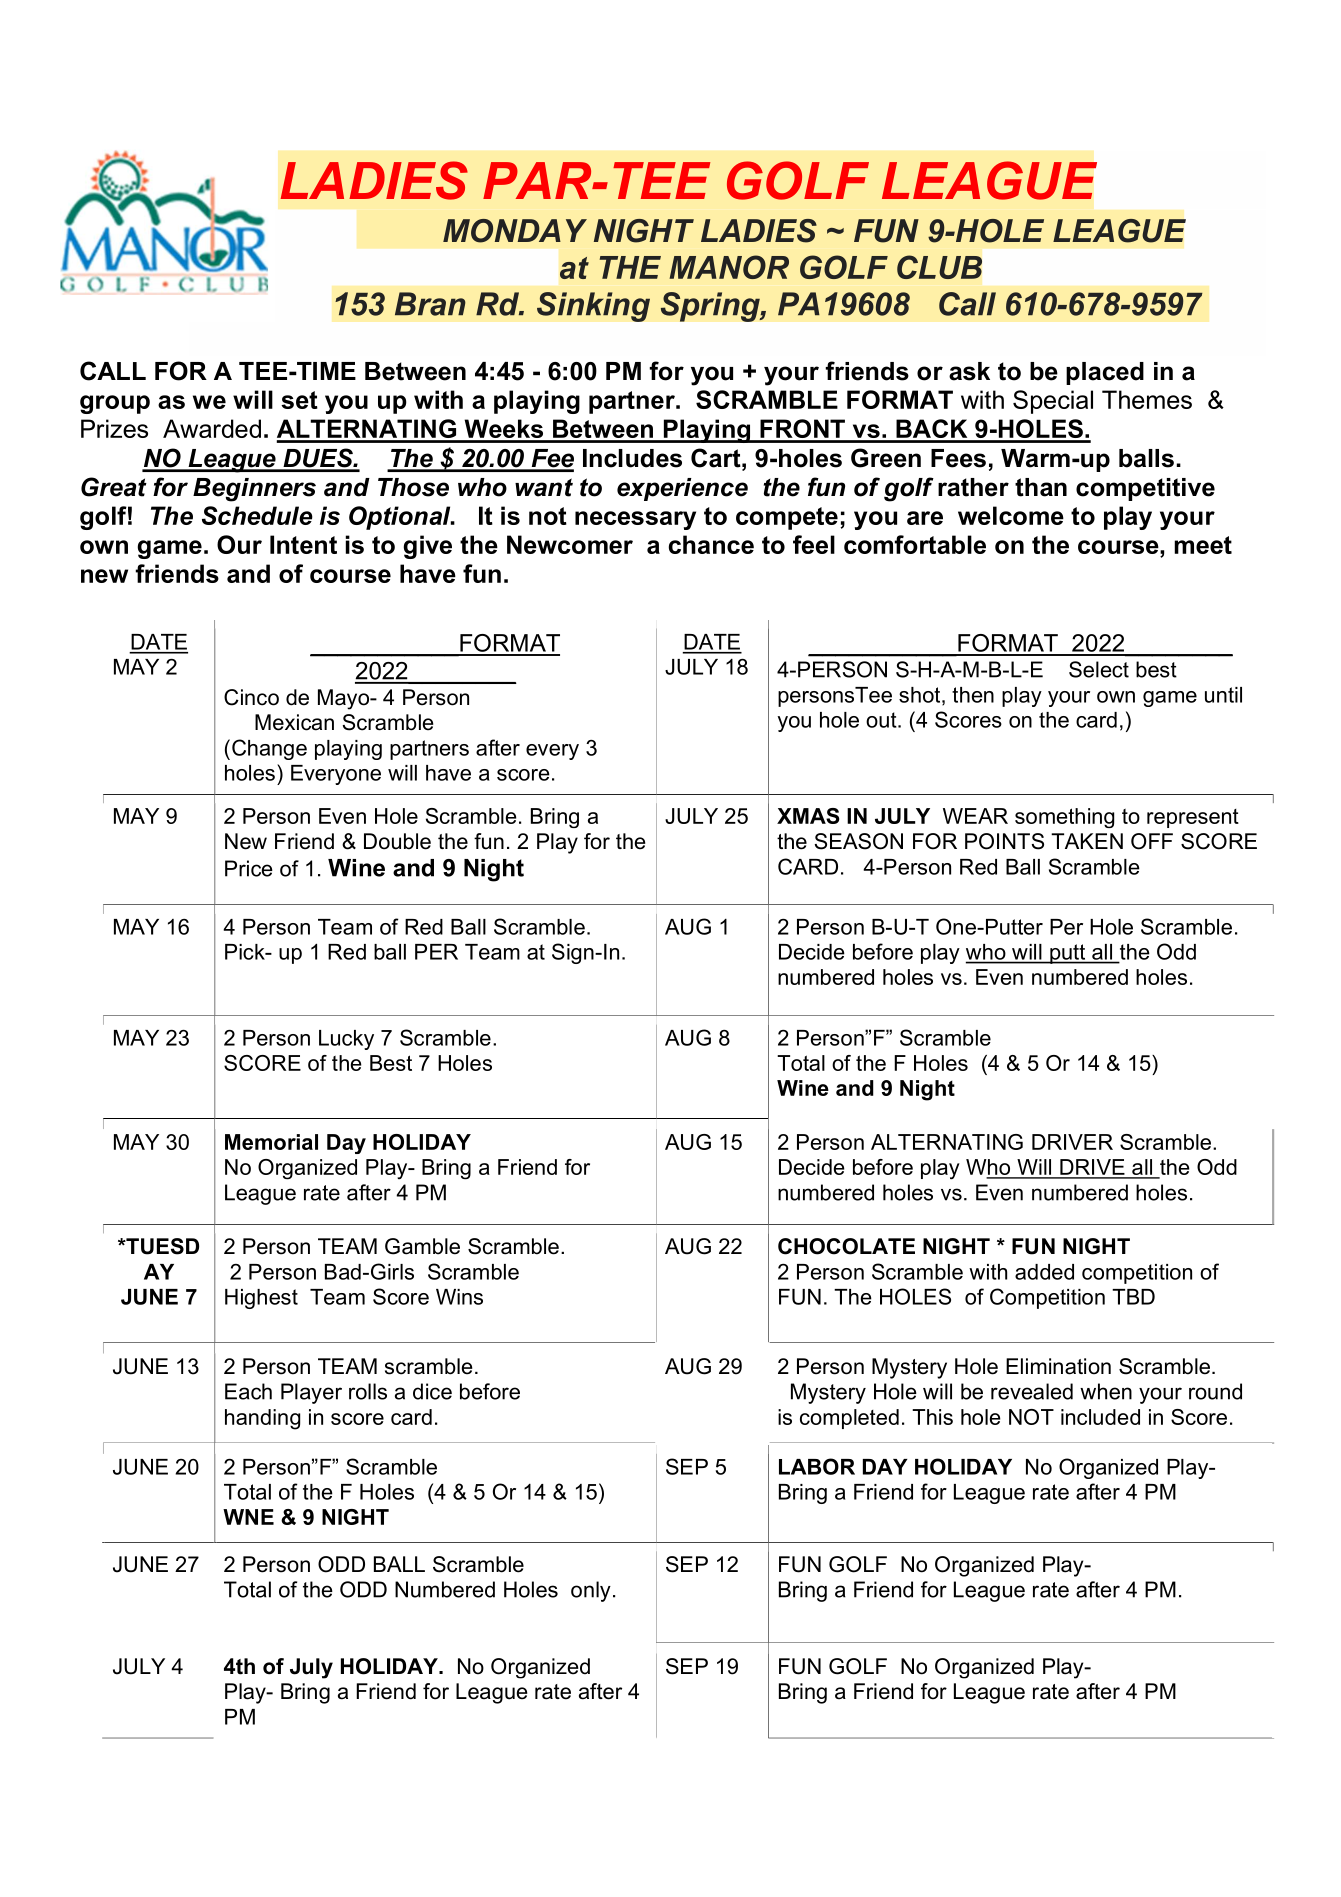 The image size is (1341, 1897). What do you see at coordinates (711, 544) in the screenshot?
I see `chance` at bounding box center [711, 544].
